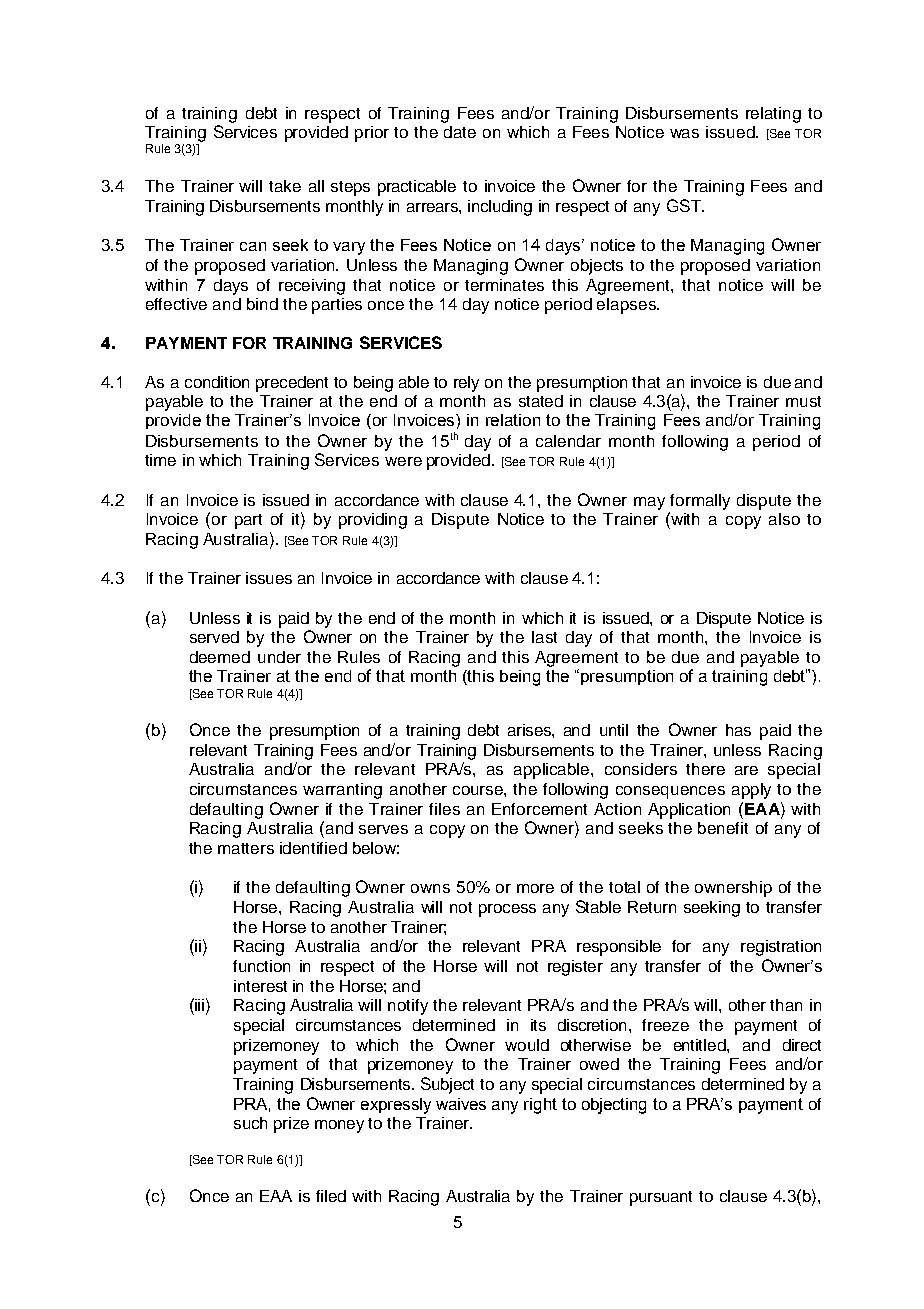 The width and height of the page is (924, 1309). Describe the element at coordinates (403, 461) in the page. I see `were` at that location.
